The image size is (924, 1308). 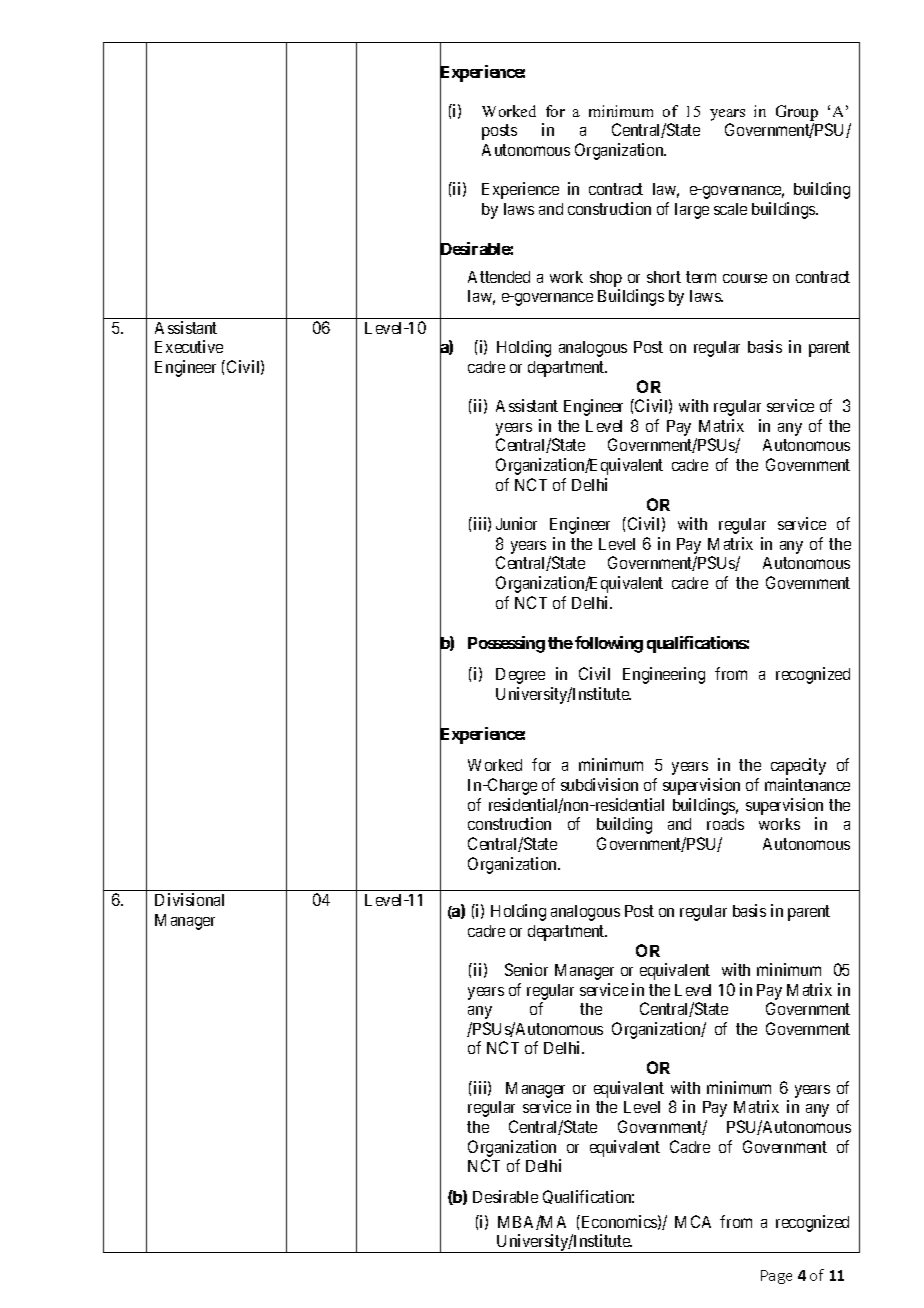 What do you see at coordinates (520, 676) in the document?
I see `Degree` at bounding box center [520, 676].
